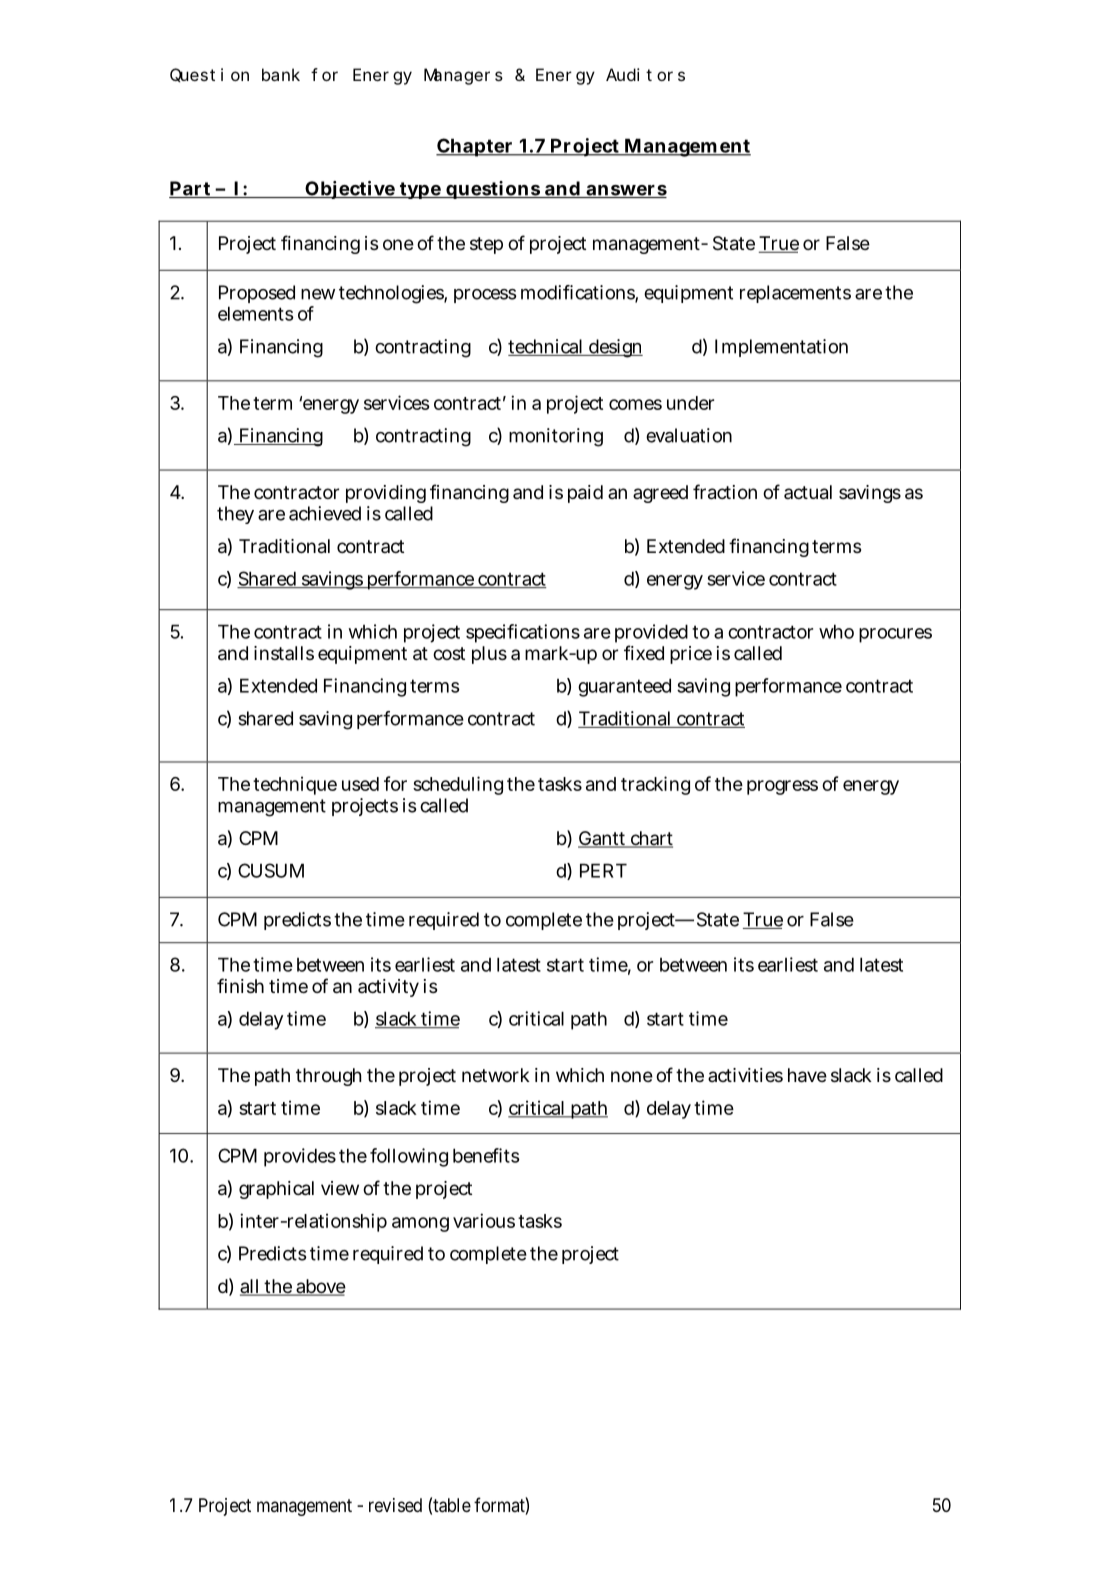 The width and height of the document is (1119, 1583). What do you see at coordinates (603, 870) in the document?
I see `PERT` at bounding box center [603, 870].
